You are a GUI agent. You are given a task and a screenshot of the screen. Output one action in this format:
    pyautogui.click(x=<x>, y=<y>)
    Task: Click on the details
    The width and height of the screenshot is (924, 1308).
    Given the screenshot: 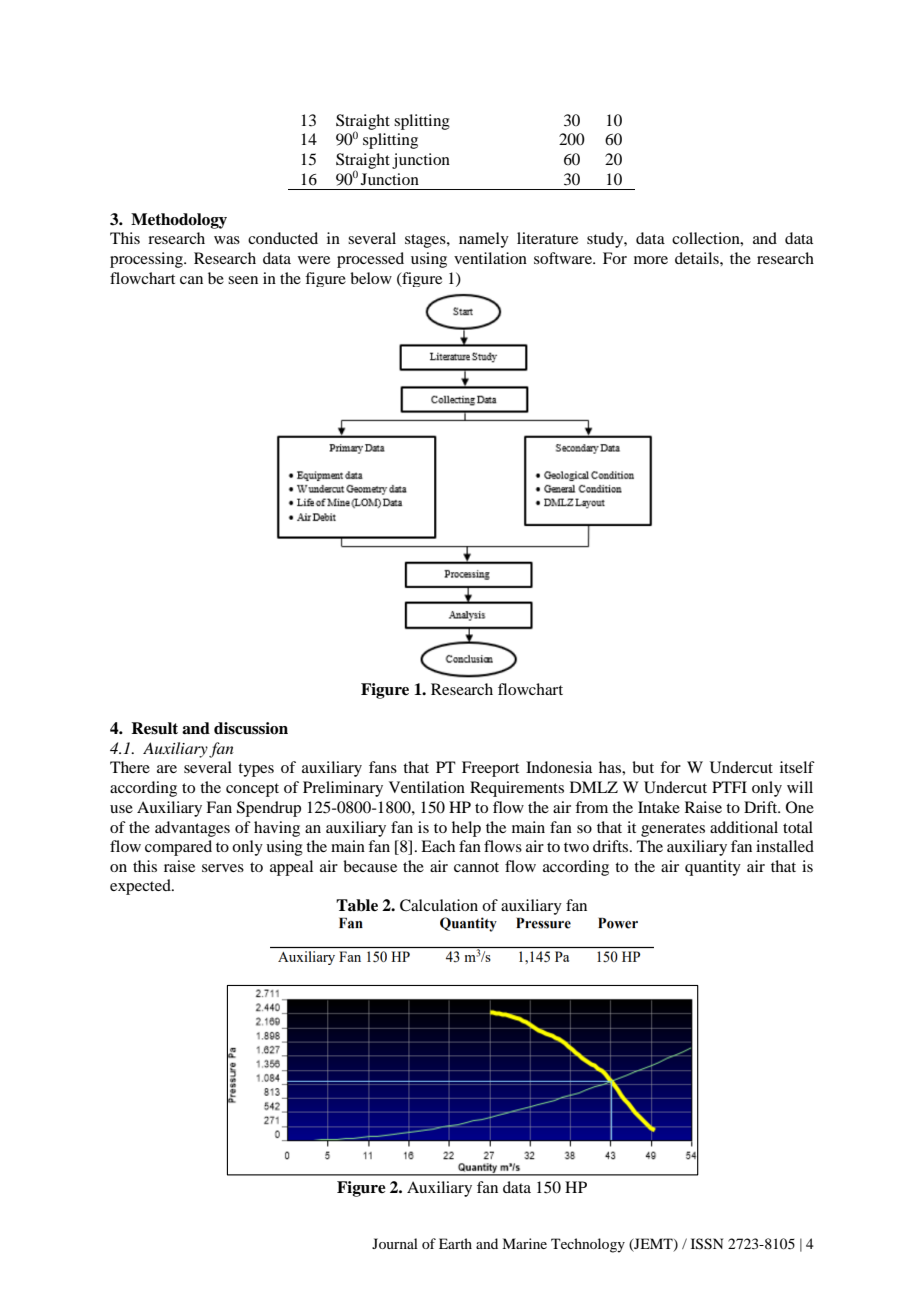 What is the action you would take?
    pyautogui.click(x=698, y=258)
